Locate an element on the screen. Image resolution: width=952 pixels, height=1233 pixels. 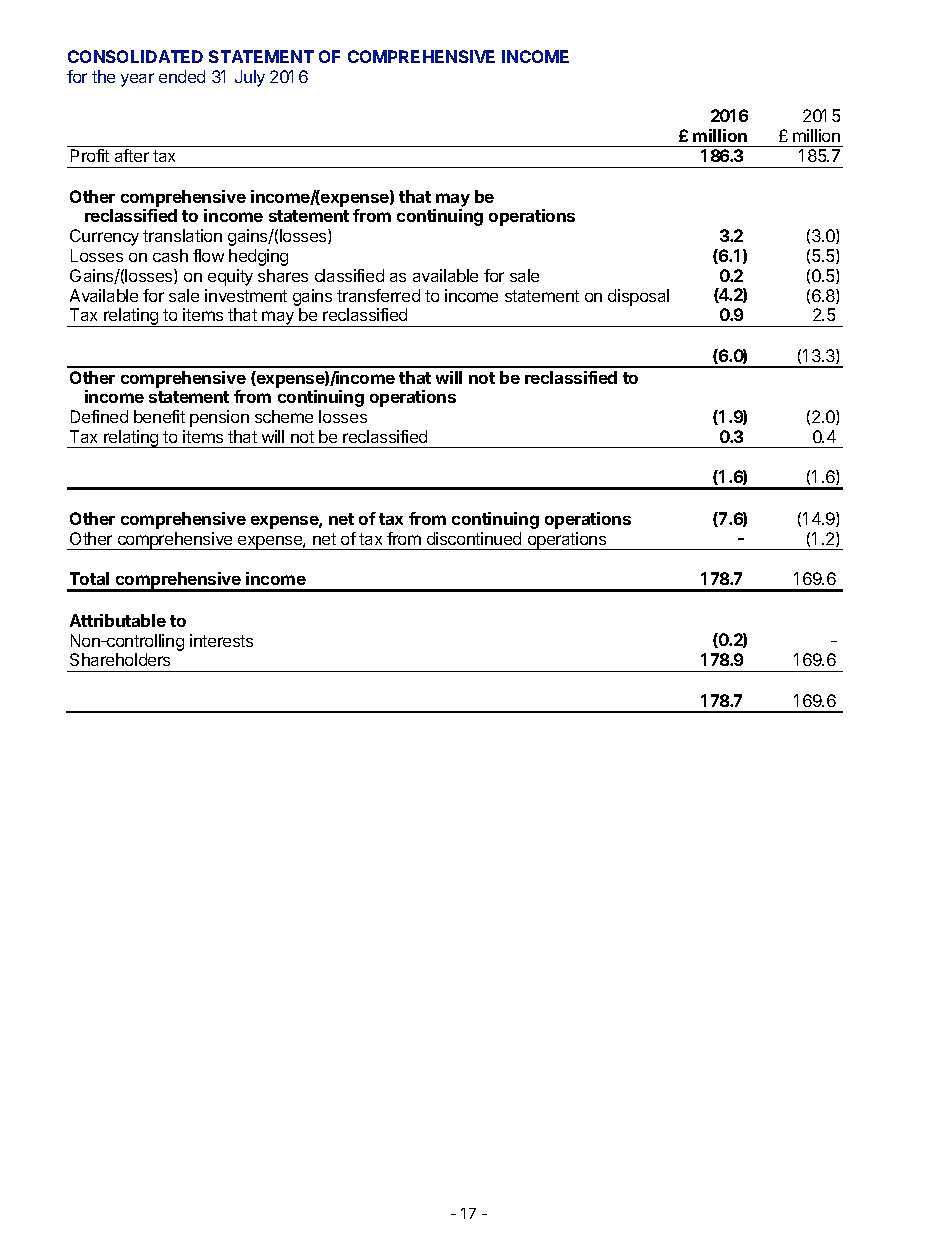
interests is located at coordinates (221, 640).
